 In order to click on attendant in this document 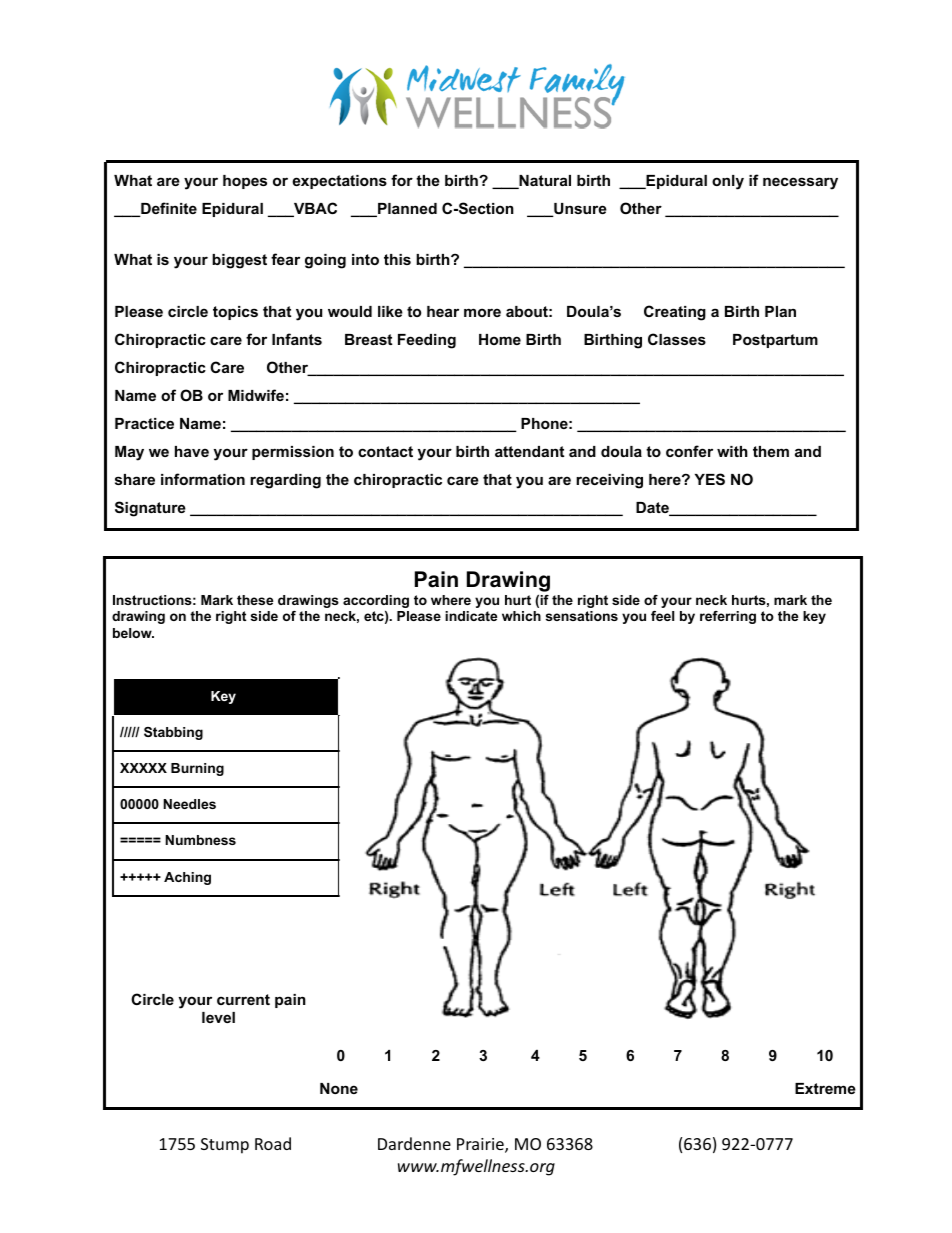, I will do `click(529, 451)`.
